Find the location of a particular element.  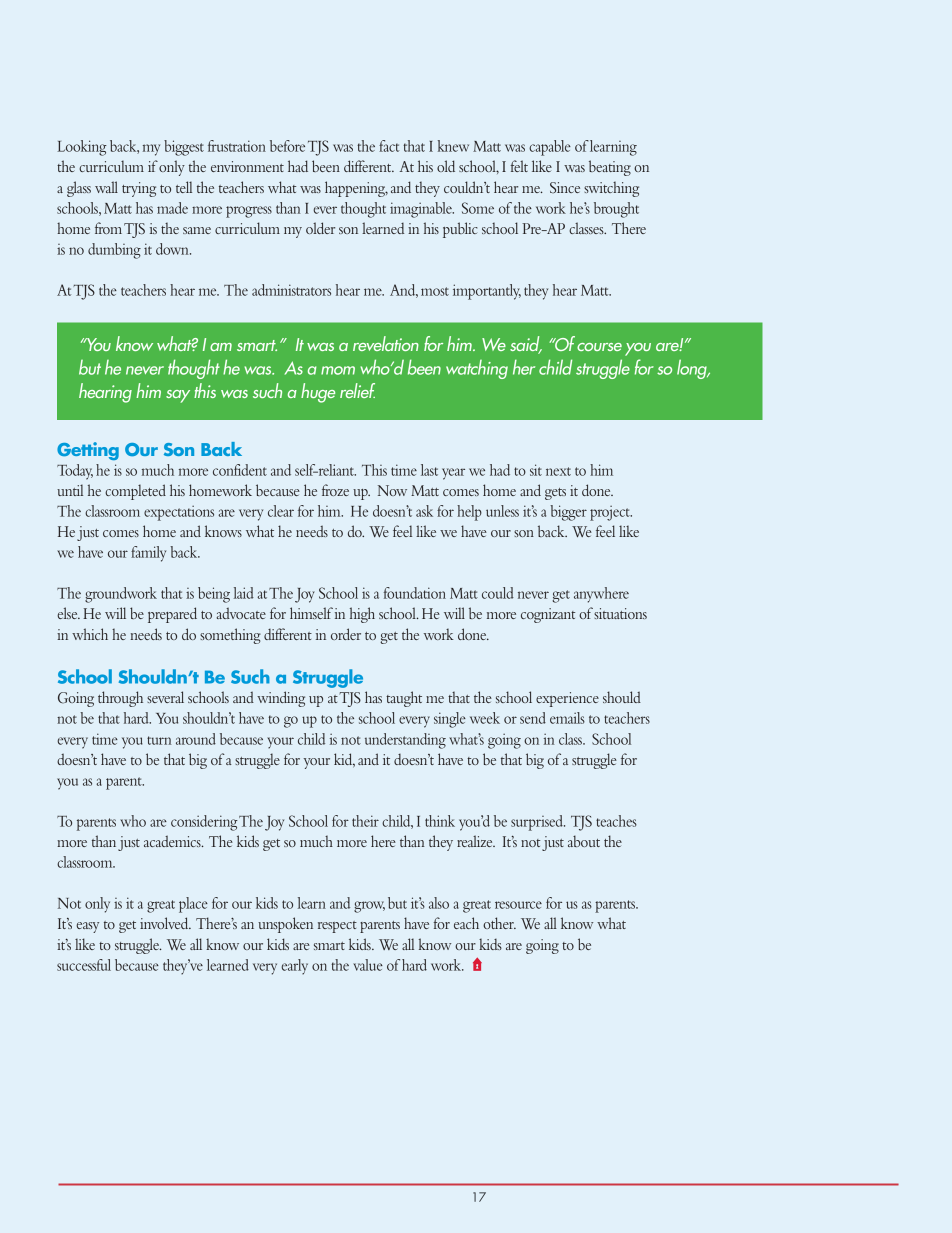

taught is located at coordinates (404, 699).
